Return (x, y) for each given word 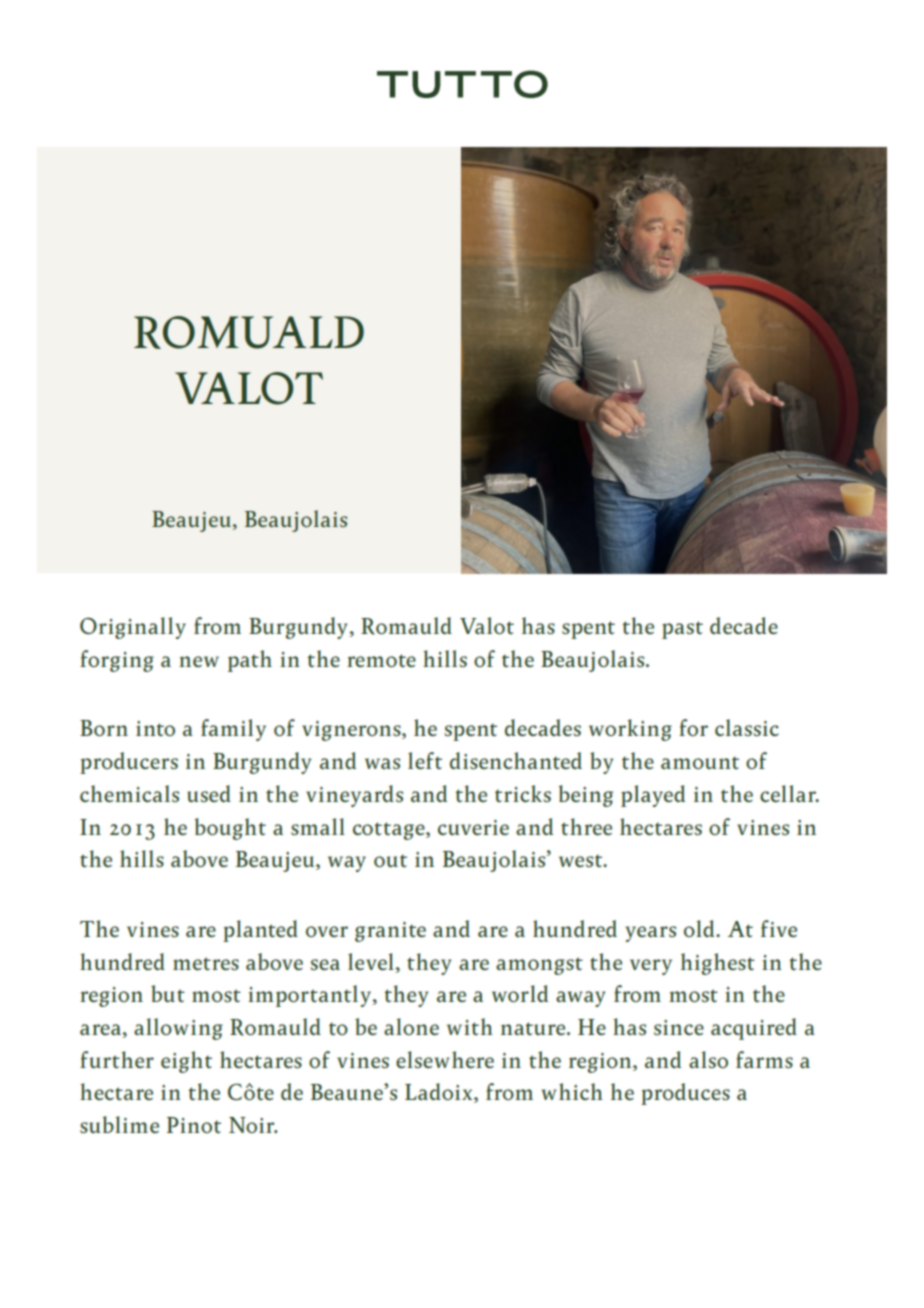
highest (718, 964)
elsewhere (445, 1059)
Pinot (194, 1125)
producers (129, 763)
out (390, 860)
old (700, 928)
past (682, 630)
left (425, 760)
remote (381, 660)
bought (230, 829)
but (168, 993)
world (520, 993)
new (199, 661)
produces (685, 1094)
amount (700, 762)
